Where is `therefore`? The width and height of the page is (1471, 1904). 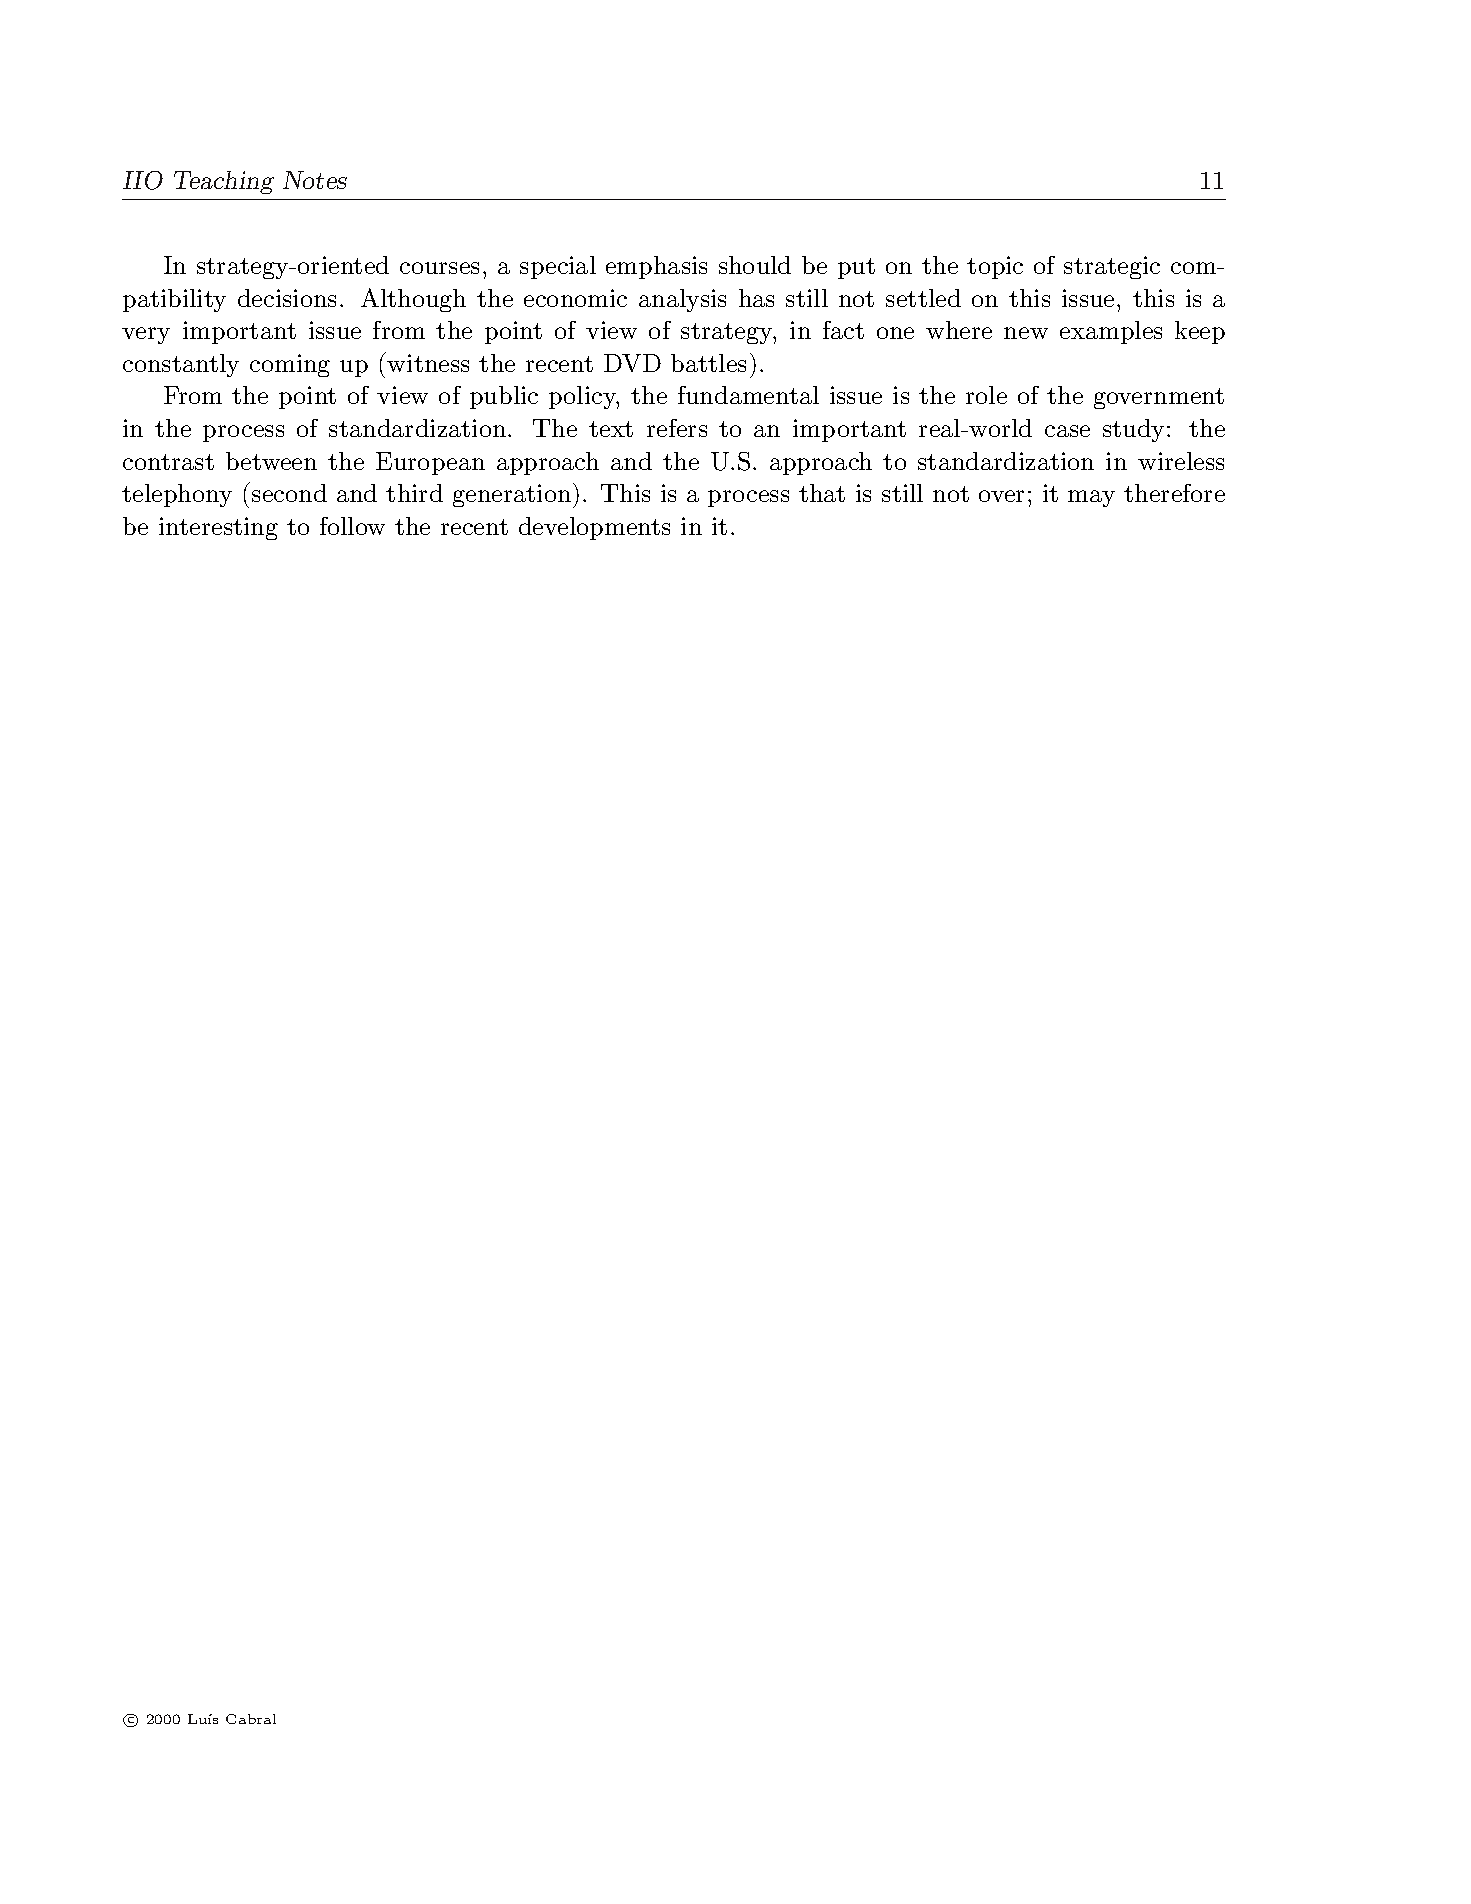 therefore is located at coordinates (1174, 493).
